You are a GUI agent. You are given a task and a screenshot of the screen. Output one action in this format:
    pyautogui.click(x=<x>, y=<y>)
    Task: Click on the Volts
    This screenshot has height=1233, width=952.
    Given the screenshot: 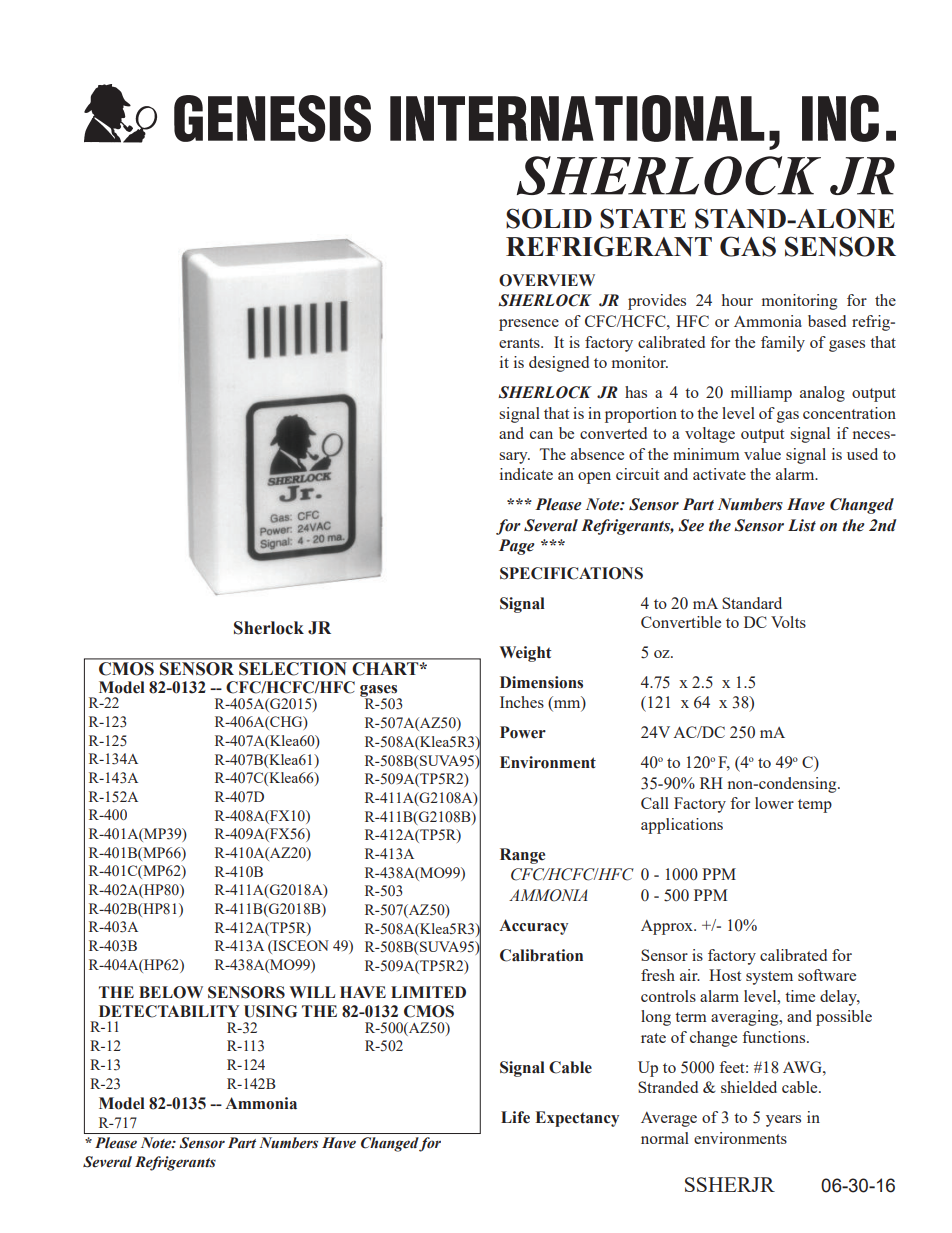 What is the action you would take?
    pyautogui.click(x=788, y=622)
